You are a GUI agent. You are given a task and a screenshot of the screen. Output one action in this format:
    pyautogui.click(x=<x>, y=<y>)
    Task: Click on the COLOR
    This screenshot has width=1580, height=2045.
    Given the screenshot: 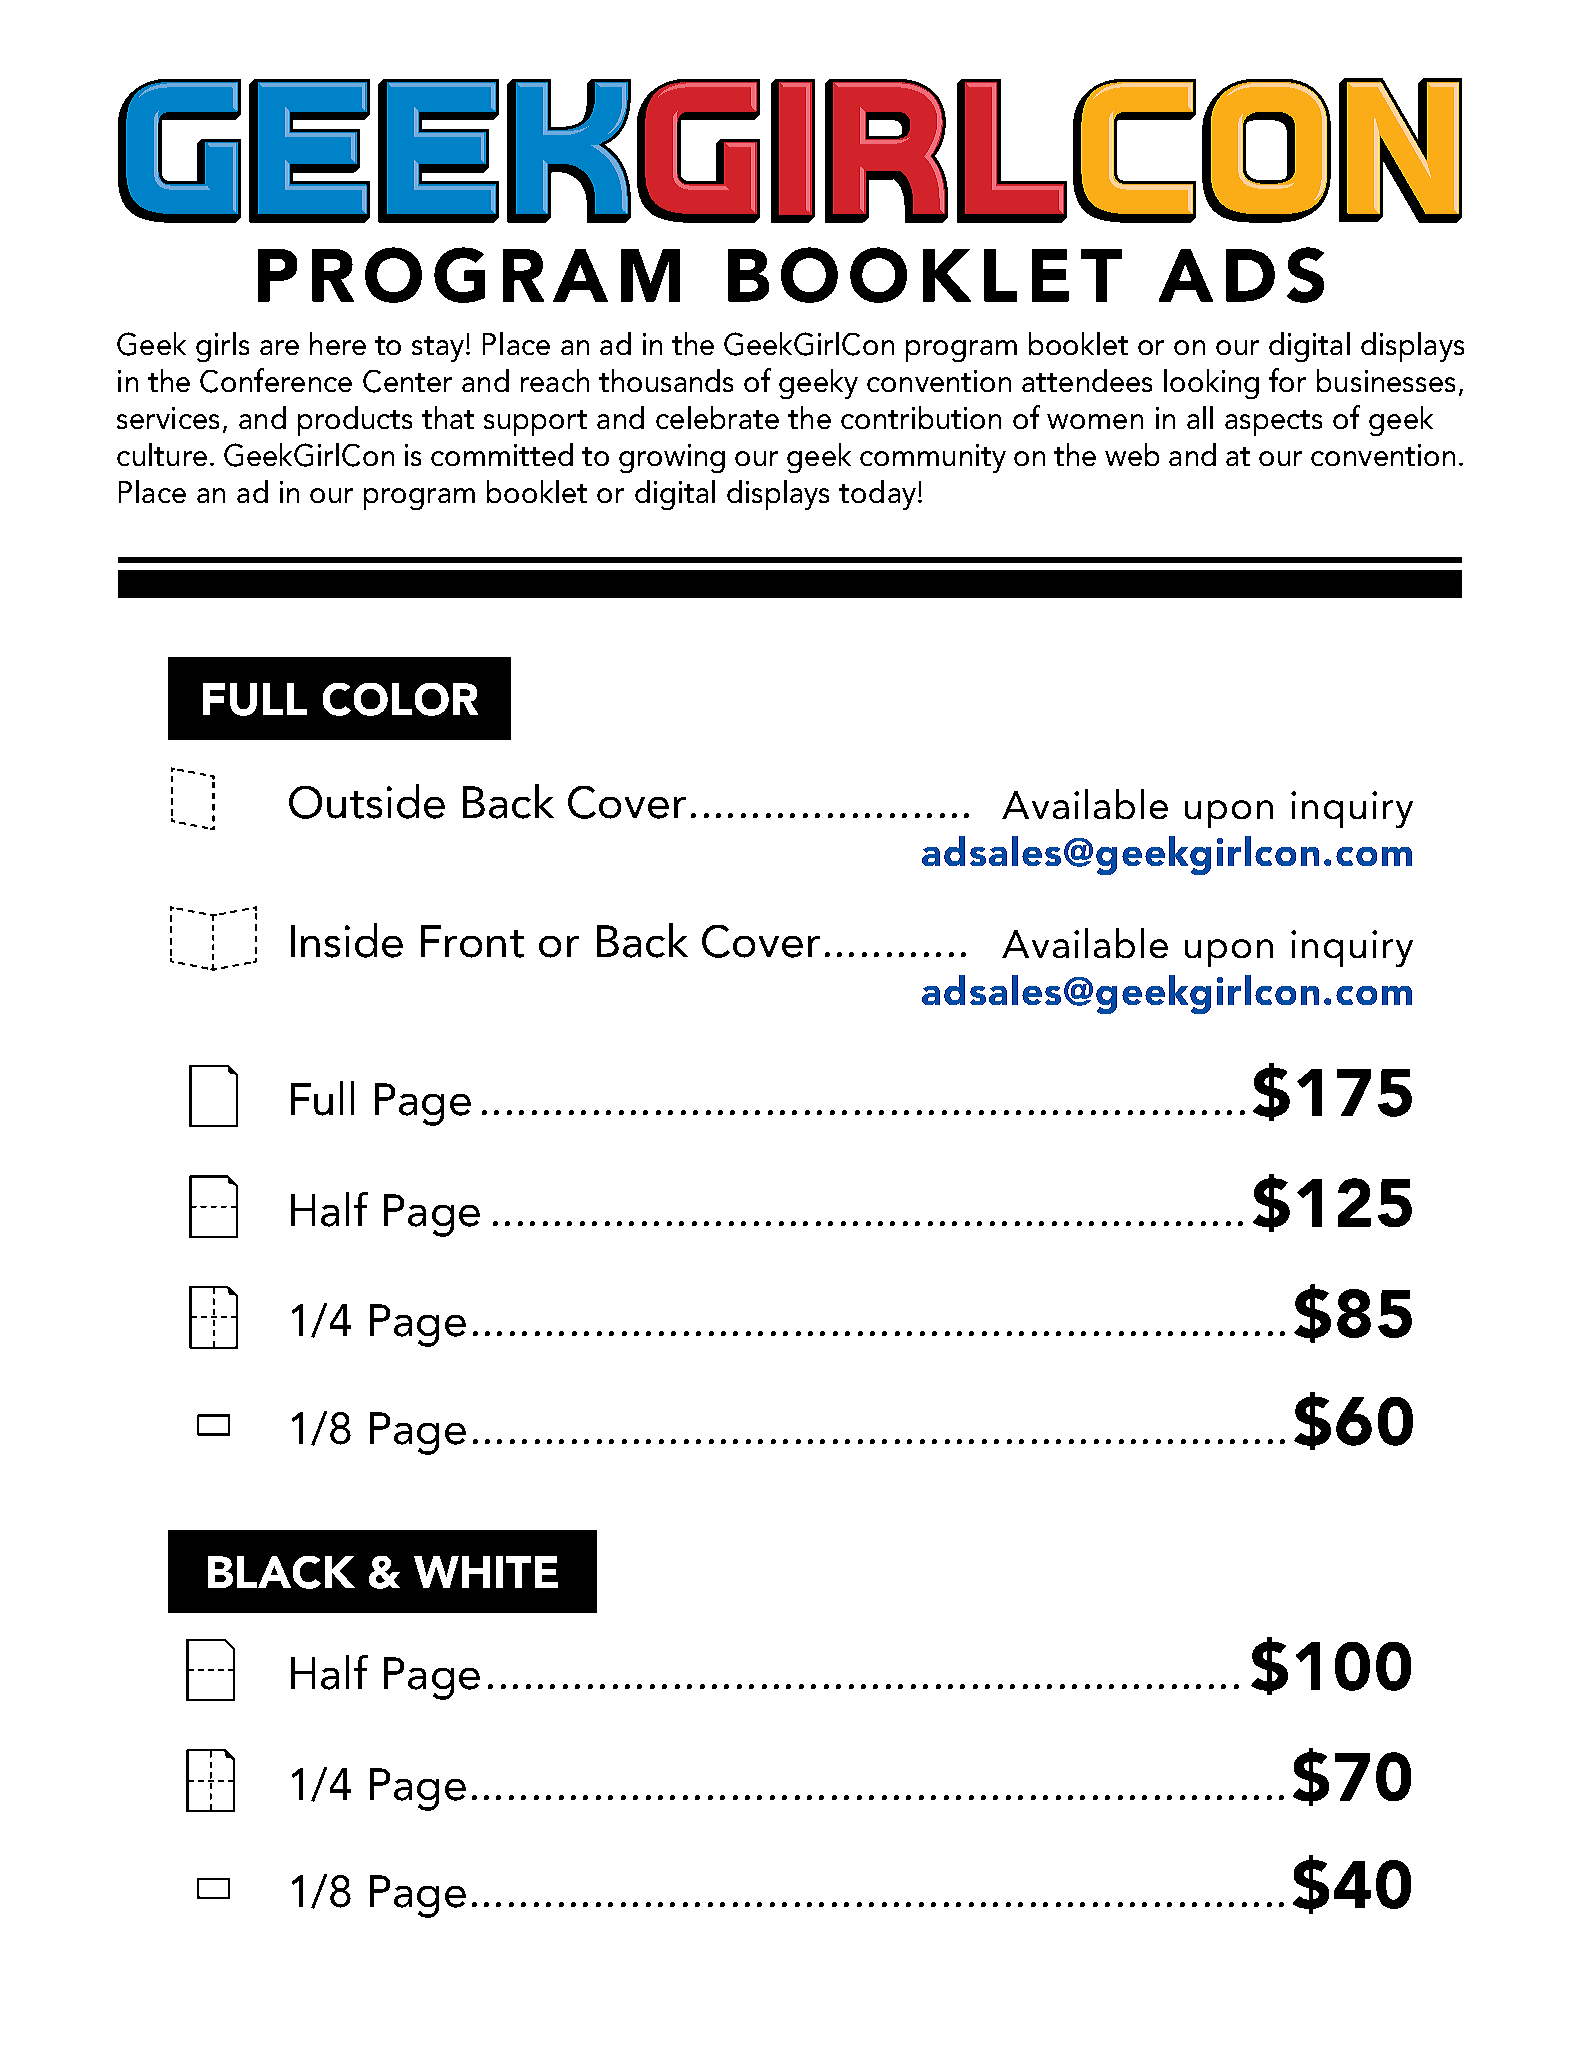 What is the action you would take?
    pyautogui.click(x=400, y=699)
